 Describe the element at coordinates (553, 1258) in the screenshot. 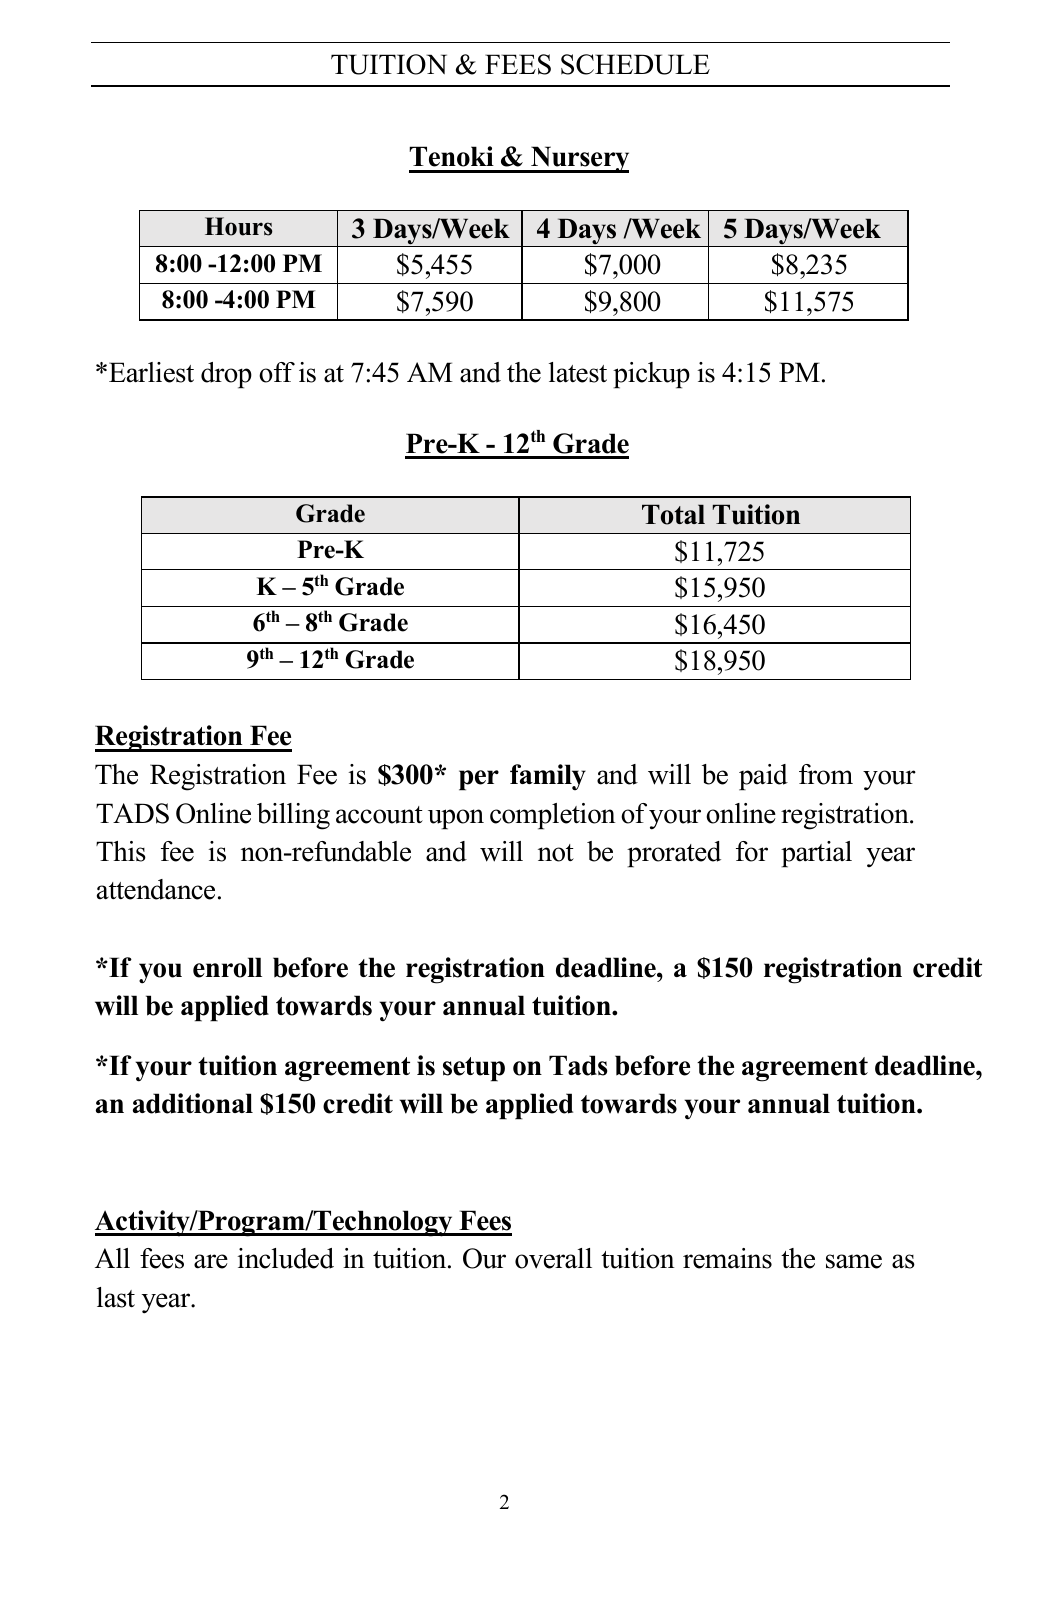

I see `overall` at that location.
